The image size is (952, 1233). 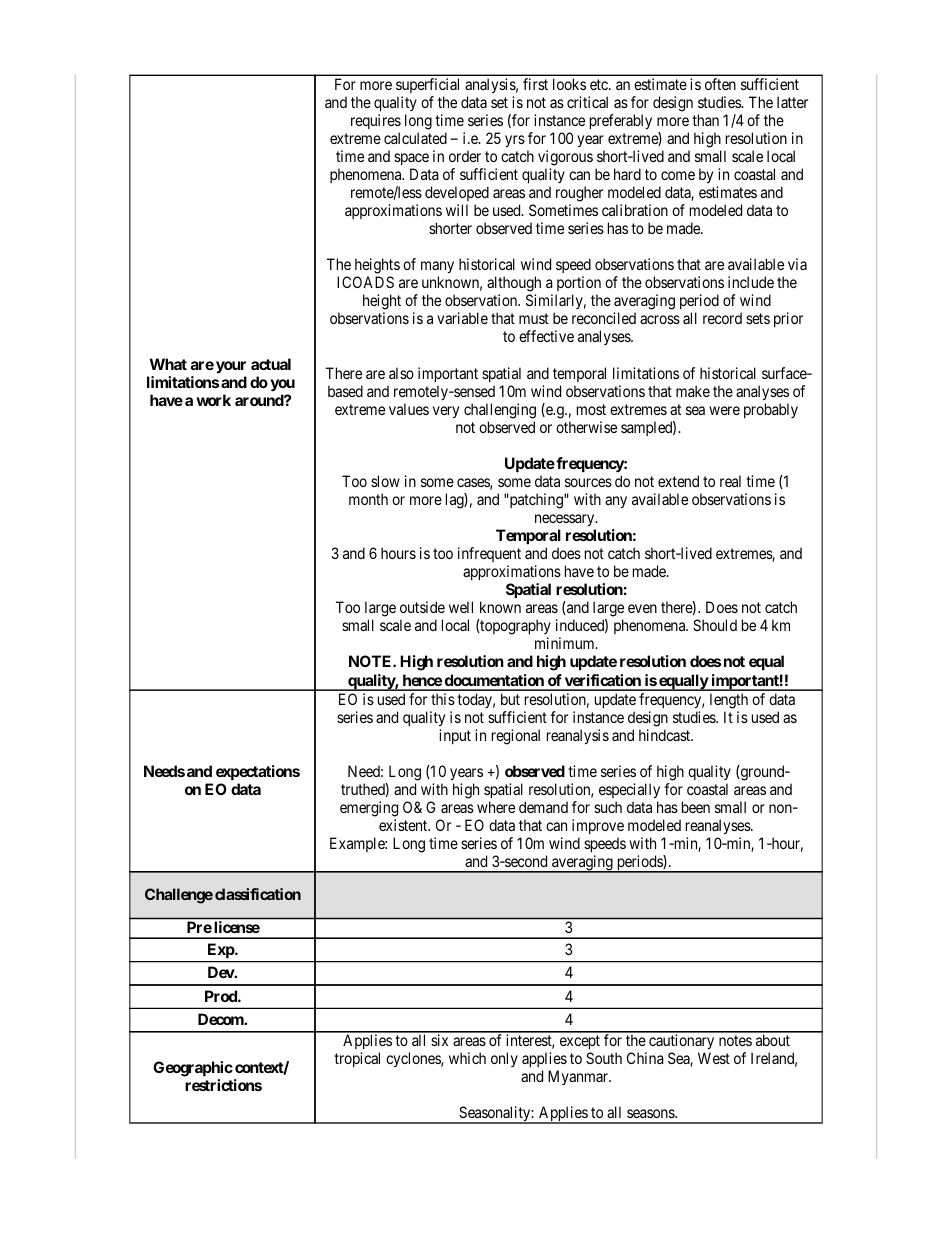 I want to click on where, so click(x=496, y=807).
